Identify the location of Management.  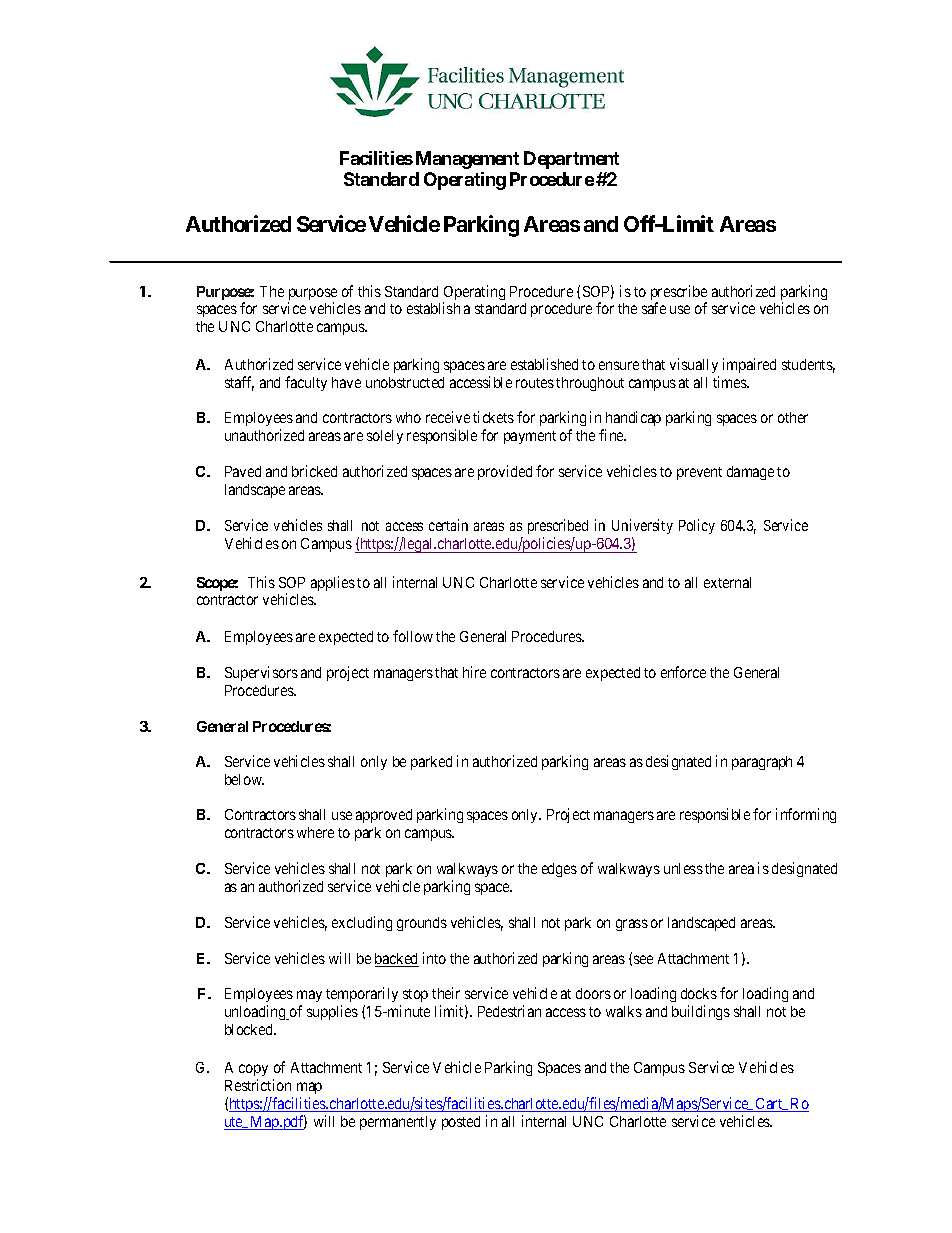
(467, 160).
